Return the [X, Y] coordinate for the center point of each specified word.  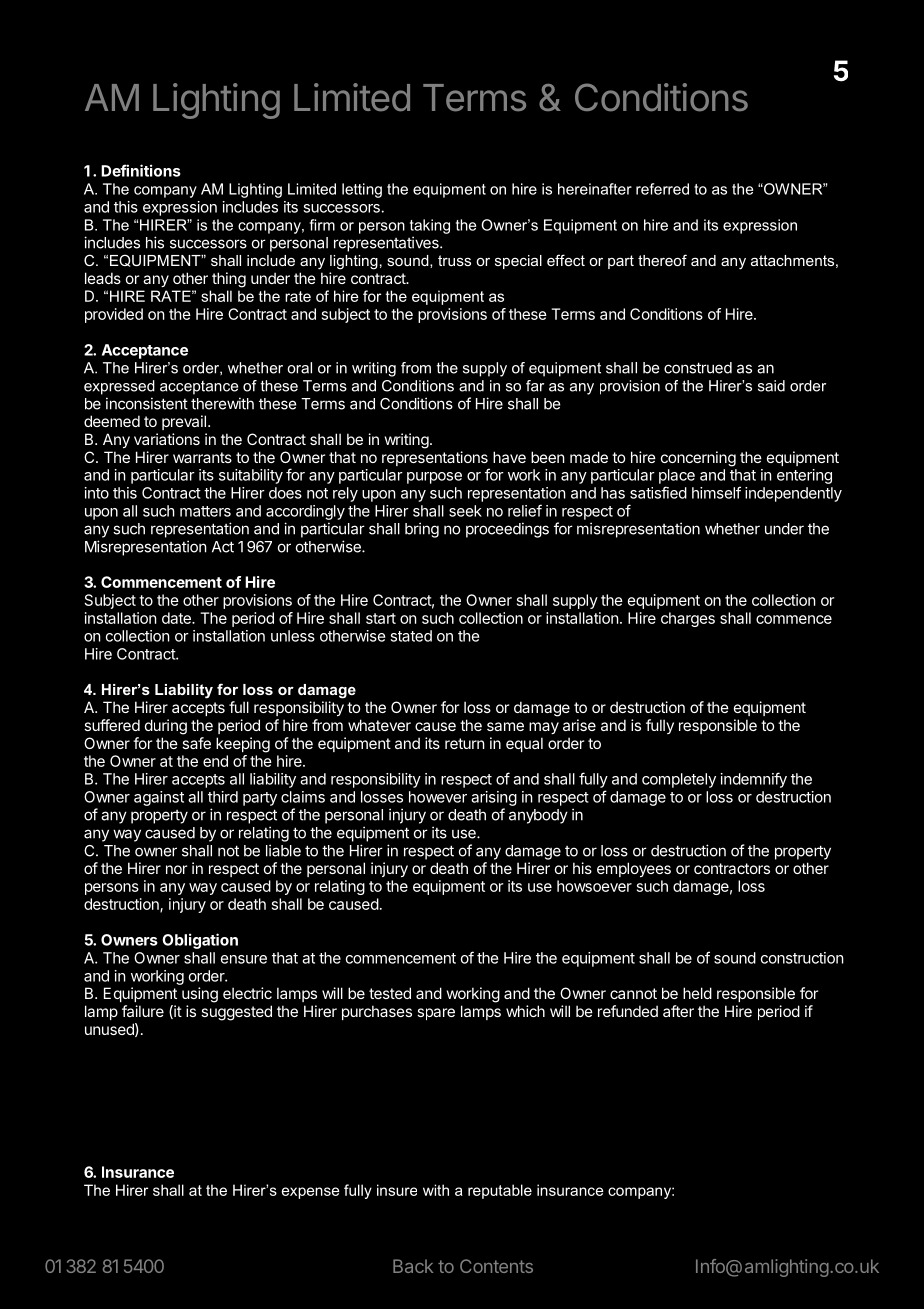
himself [716, 492]
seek [465, 511]
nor [176, 869]
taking [430, 226]
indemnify [754, 780]
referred [662, 189]
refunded [628, 1011]
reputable [500, 1191]
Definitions [141, 170]
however [438, 797]
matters [205, 511]
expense [311, 1193]
